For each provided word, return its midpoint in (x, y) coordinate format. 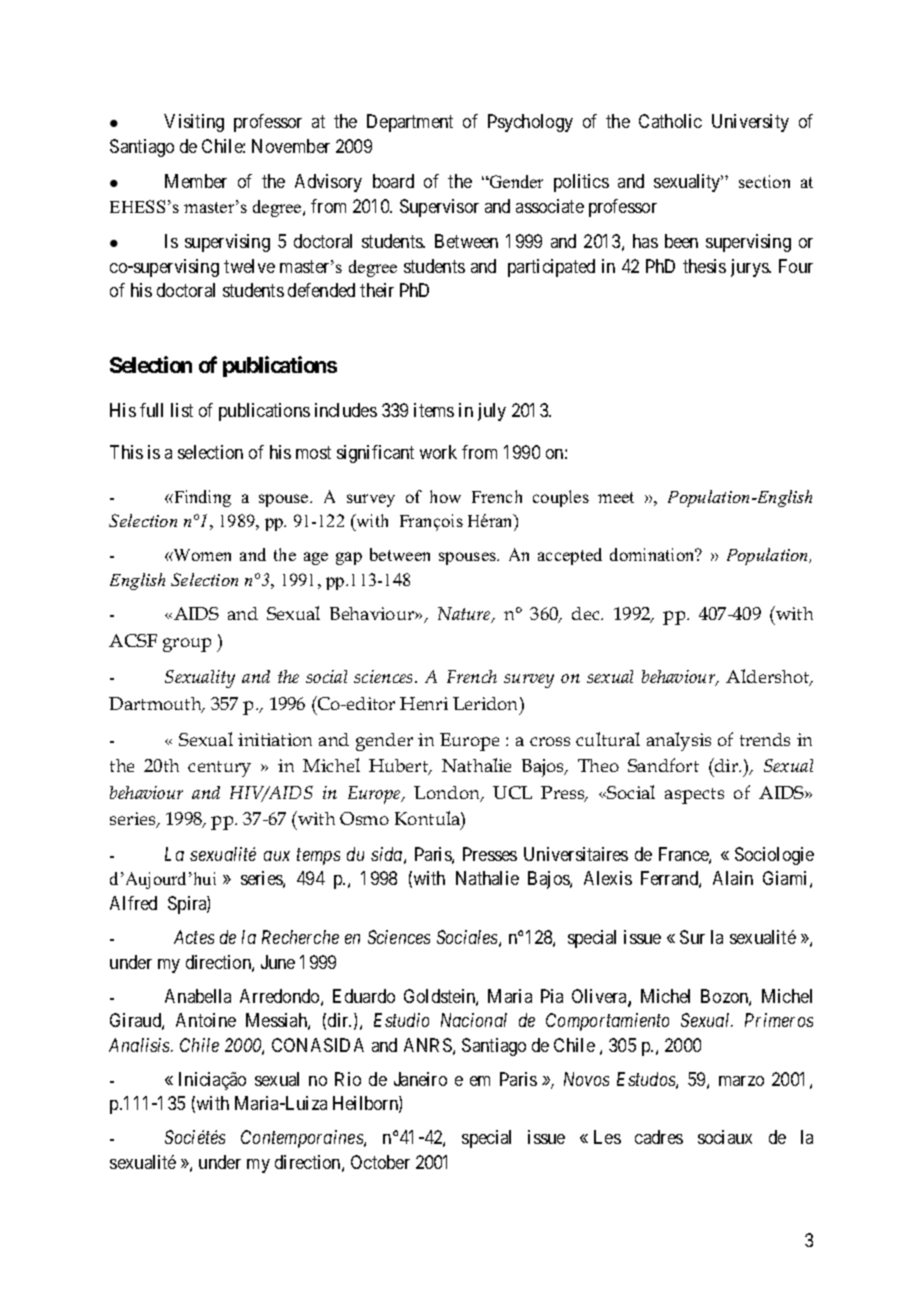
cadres (659, 1137)
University (750, 123)
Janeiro (420, 1079)
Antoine (206, 1020)
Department (410, 123)
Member (196, 181)
